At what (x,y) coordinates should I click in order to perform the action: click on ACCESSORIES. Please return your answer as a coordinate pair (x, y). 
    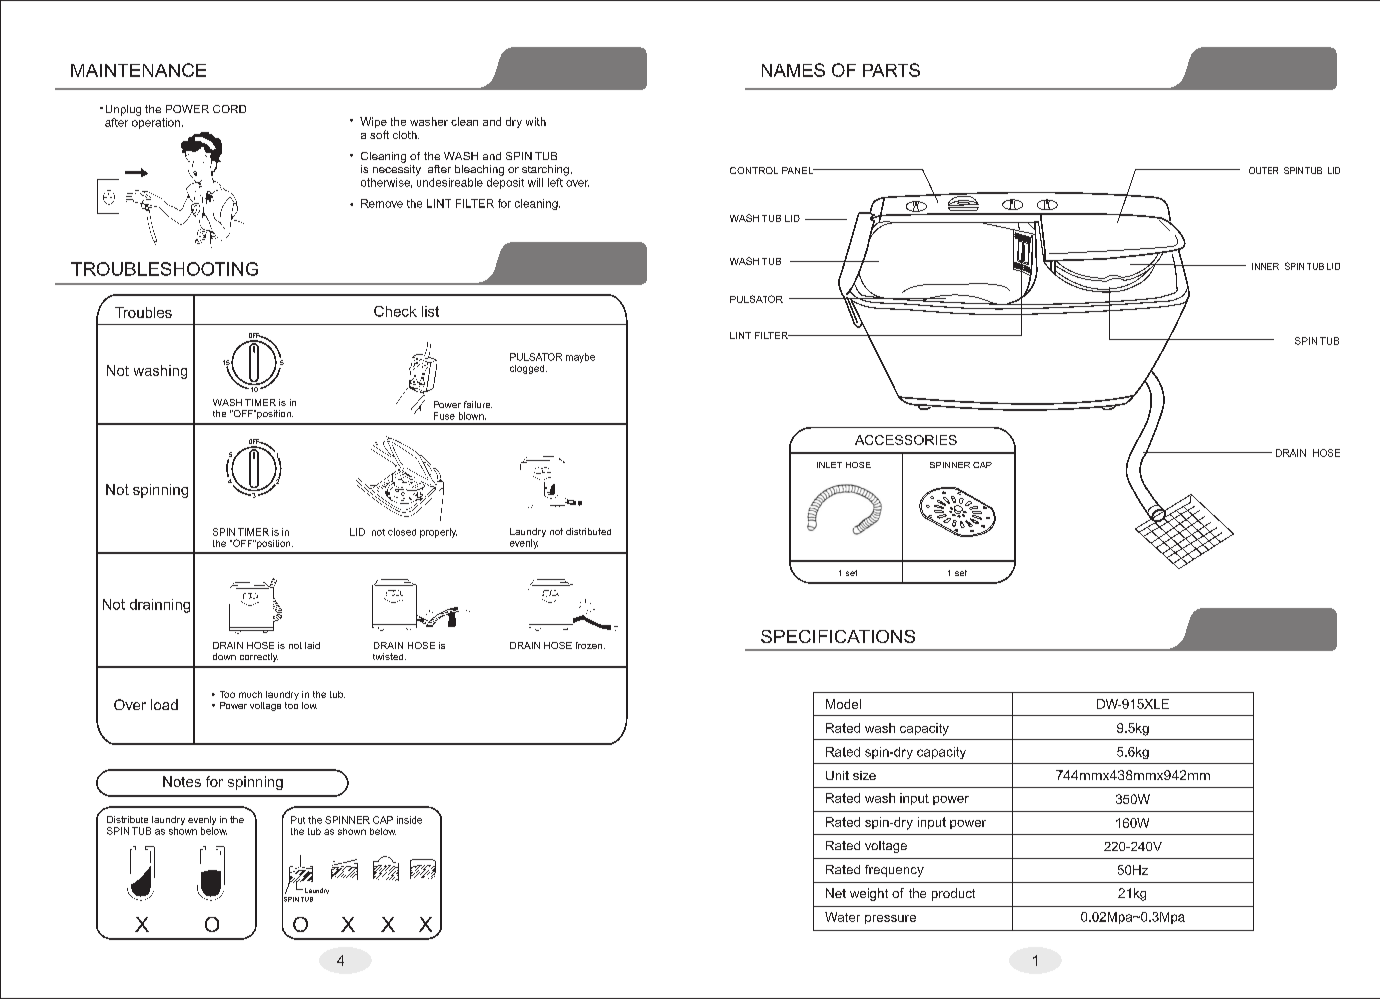
    Looking at the image, I should click on (906, 440).
